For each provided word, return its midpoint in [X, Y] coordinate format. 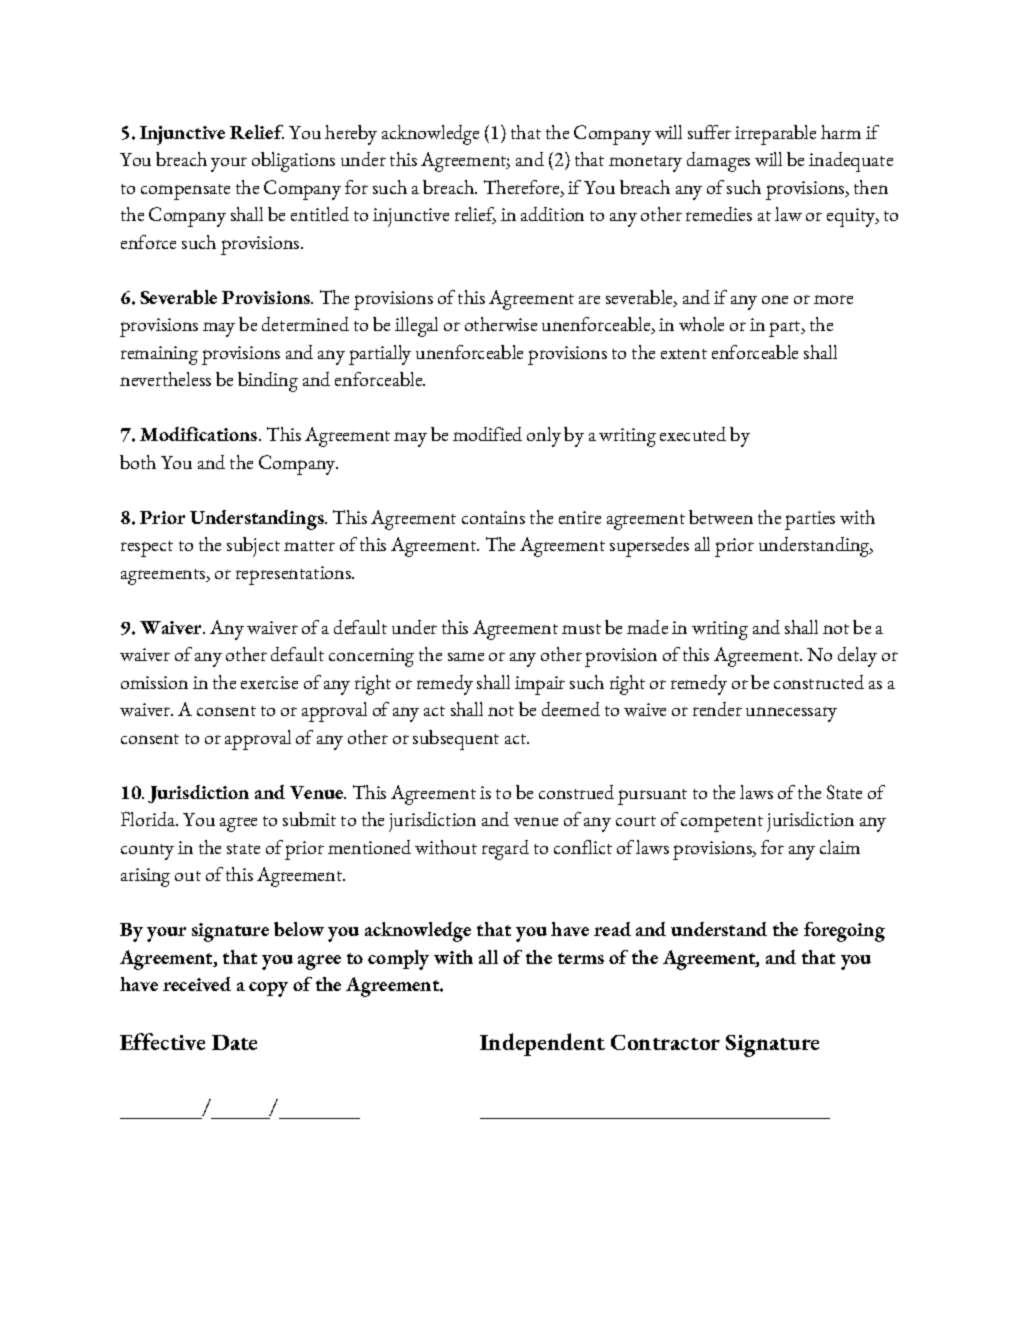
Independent [542, 1044]
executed [693, 434]
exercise [269, 682]
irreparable [775, 135]
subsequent [456, 740]
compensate [185, 192]
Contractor [665, 1042]
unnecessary [791, 714]
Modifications [200, 434]
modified [487, 434]
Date [234, 1042]
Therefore [523, 187]
